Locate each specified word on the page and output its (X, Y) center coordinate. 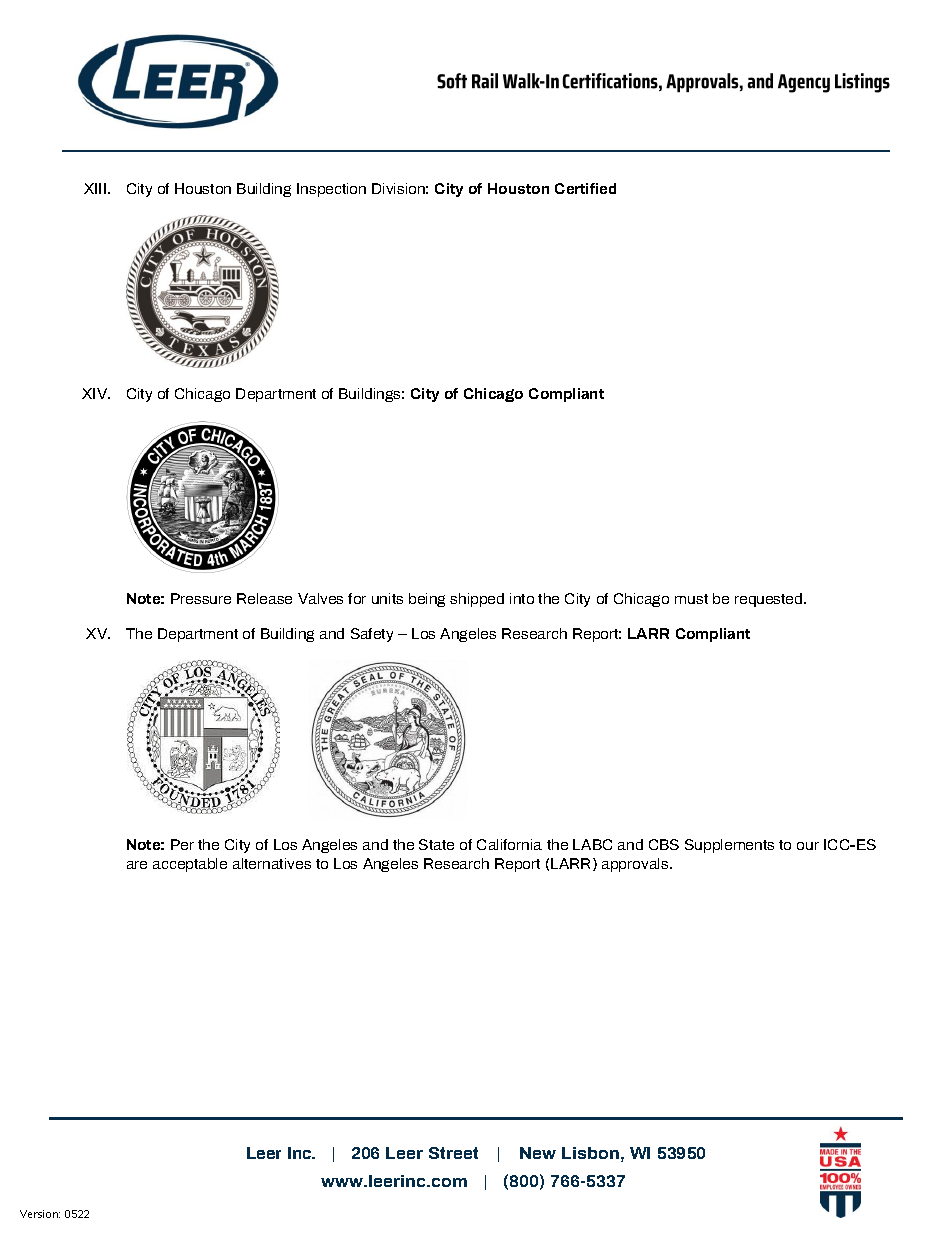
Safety (372, 635)
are (137, 865)
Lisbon (590, 1153)
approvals (636, 865)
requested (770, 600)
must (691, 599)
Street (453, 1153)
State (436, 844)
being (427, 600)
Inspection (331, 190)
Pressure (201, 598)
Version (40, 1214)
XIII (96, 188)
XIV (96, 393)
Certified (585, 188)
